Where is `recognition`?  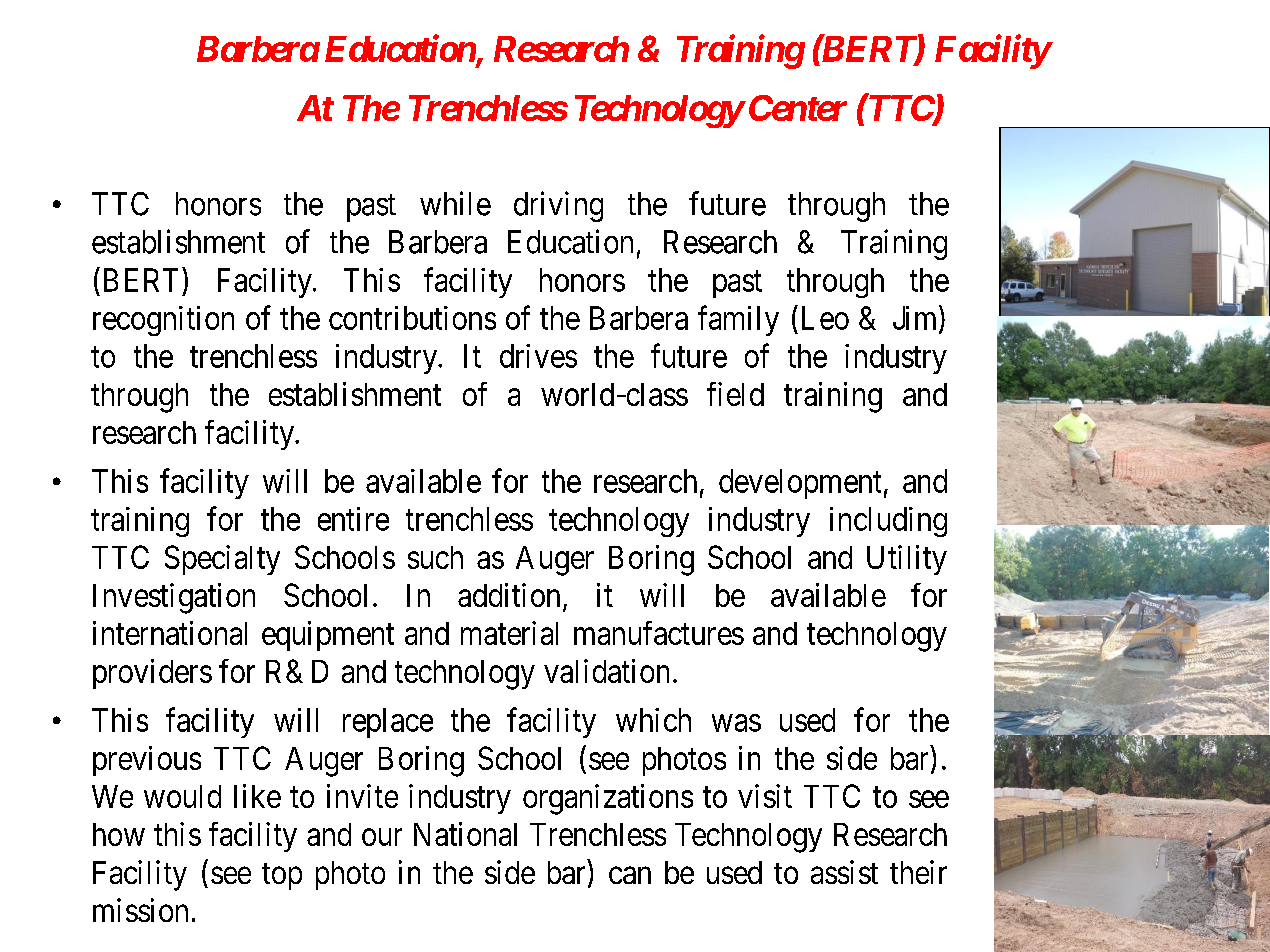 recognition is located at coordinates (163, 321).
